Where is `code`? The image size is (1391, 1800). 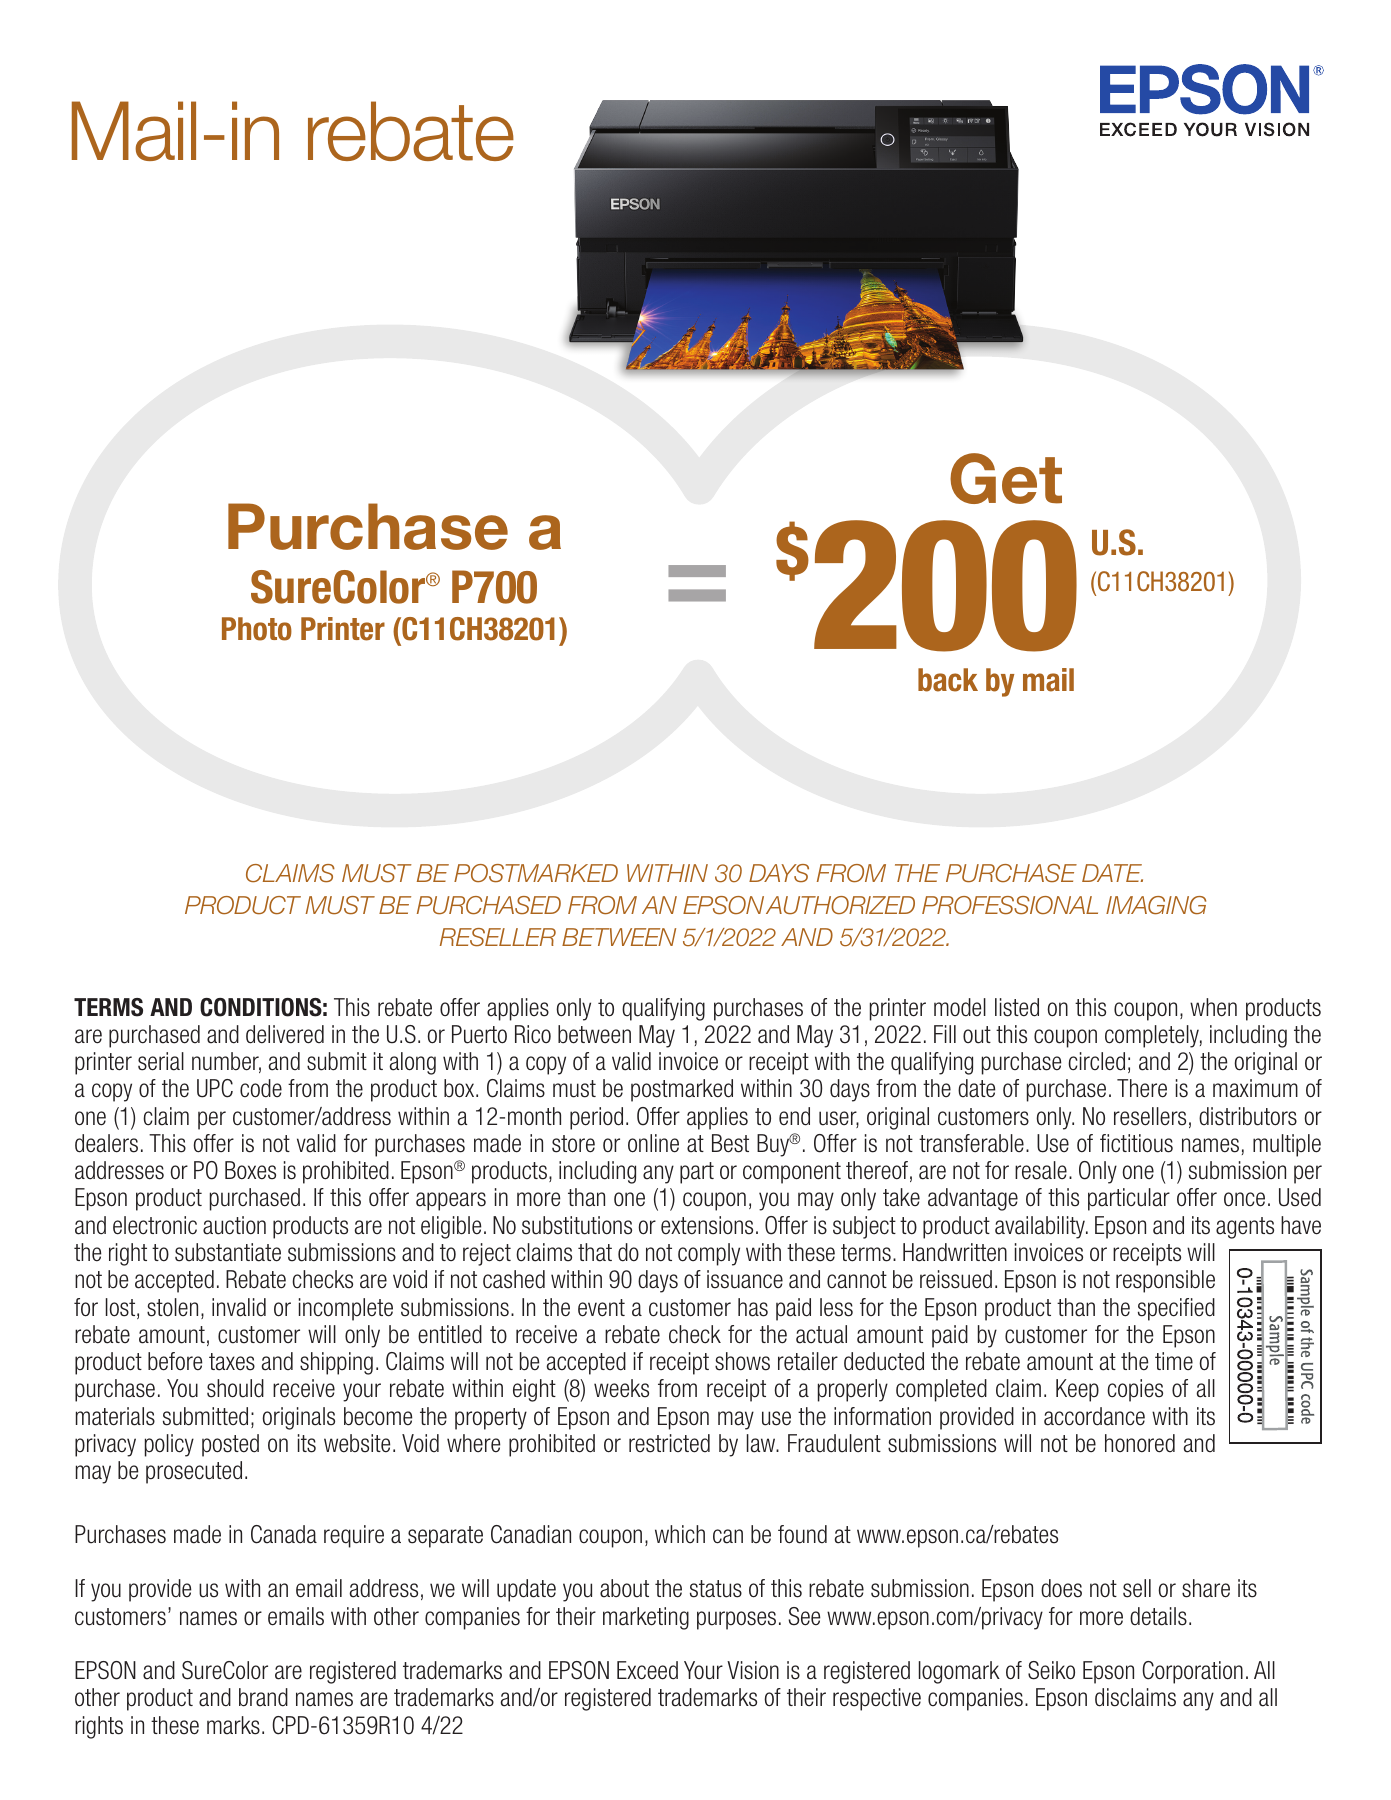 code is located at coordinates (261, 1088).
